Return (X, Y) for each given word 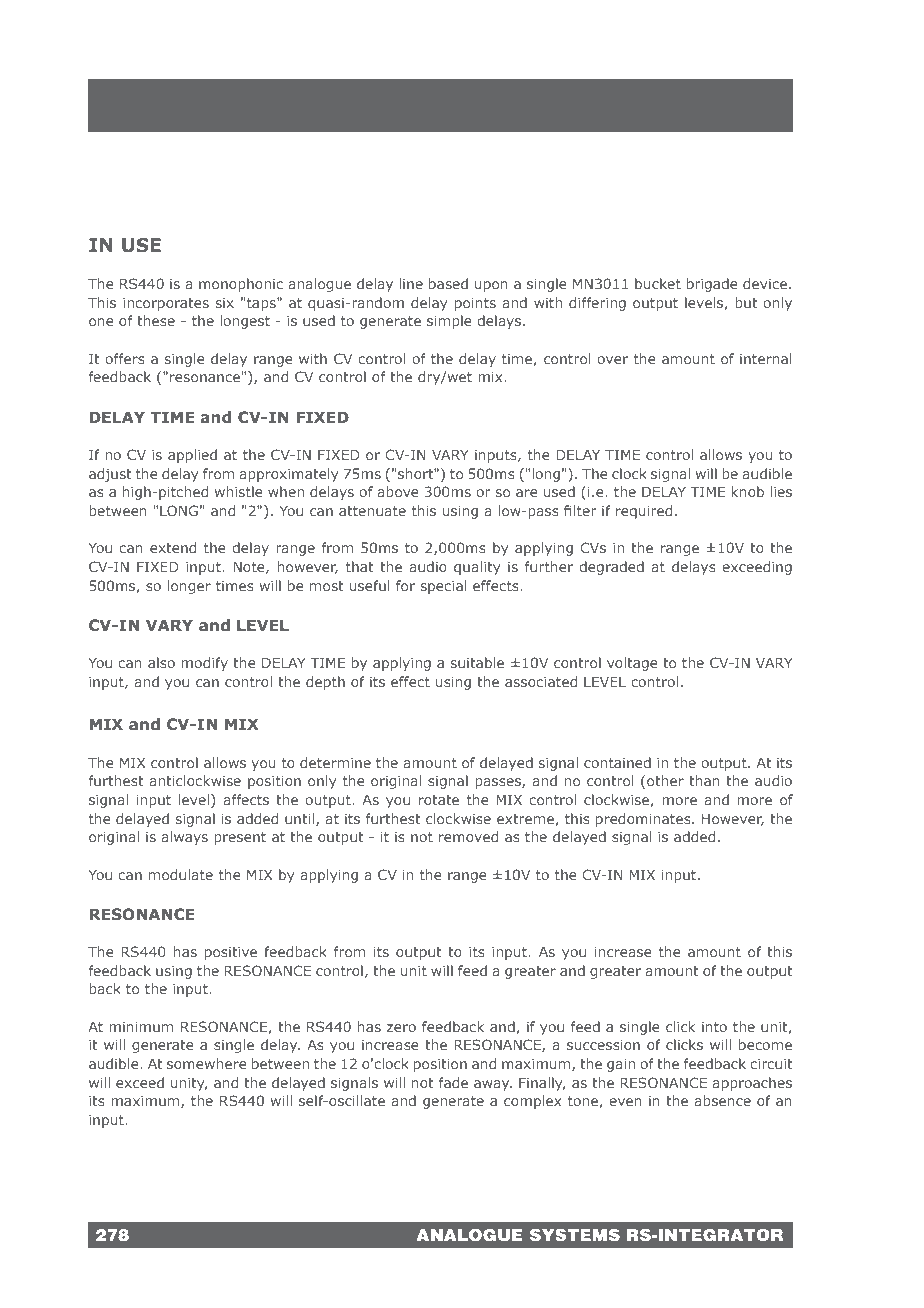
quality (477, 568)
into (714, 1027)
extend (173, 547)
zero (401, 1028)
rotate (439, 800)
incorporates (166, 304)
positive (231, 953)
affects (246, 799)
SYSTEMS (575, 1235)
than (704, 780)
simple (449, 322)
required (644, 512)
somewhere (207, 1063)
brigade (712, 285)
